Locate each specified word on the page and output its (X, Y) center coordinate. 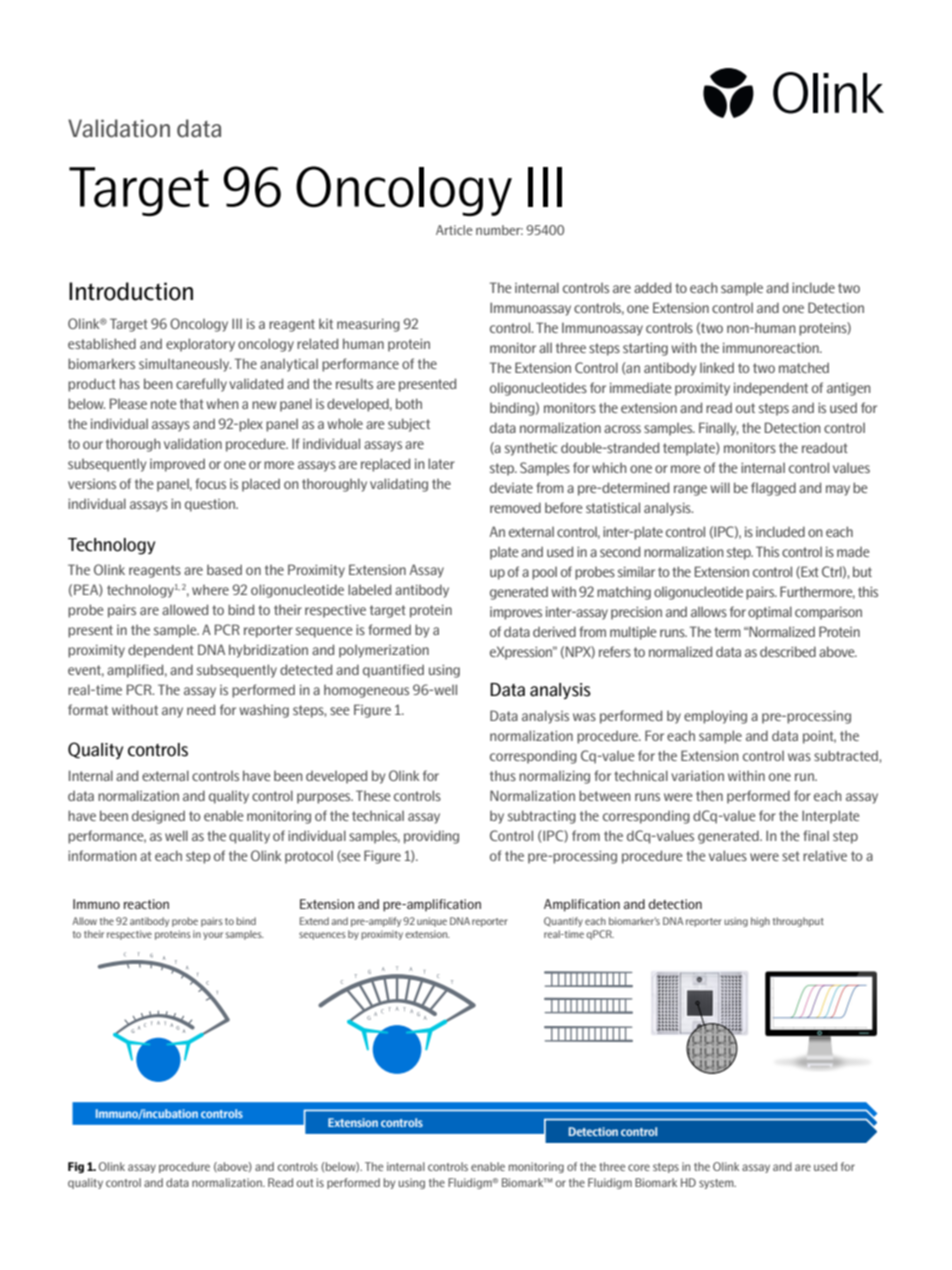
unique (432, 922)
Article (454, 230)
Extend (314, 921)
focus (210, 483)
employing (715, 717)
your (213, 936)
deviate (511, 487)
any (172, 712)
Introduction (131, 291)
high (760, 922)
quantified (393, 671)
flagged (773, 489)
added (652, 287)
